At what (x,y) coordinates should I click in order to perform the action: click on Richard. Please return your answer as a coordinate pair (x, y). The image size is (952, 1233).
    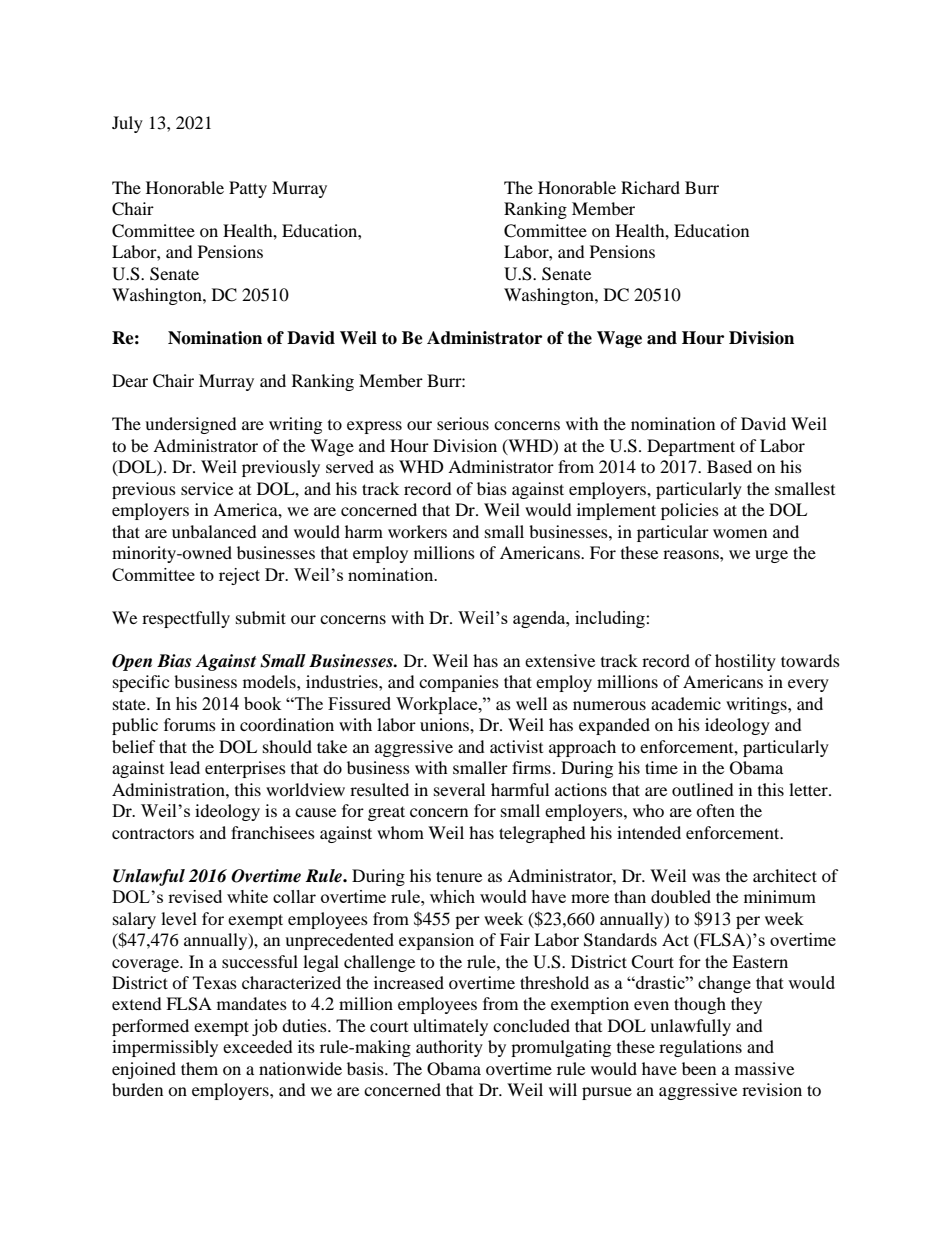
    Looking at the image, I should click on (650, 187).
